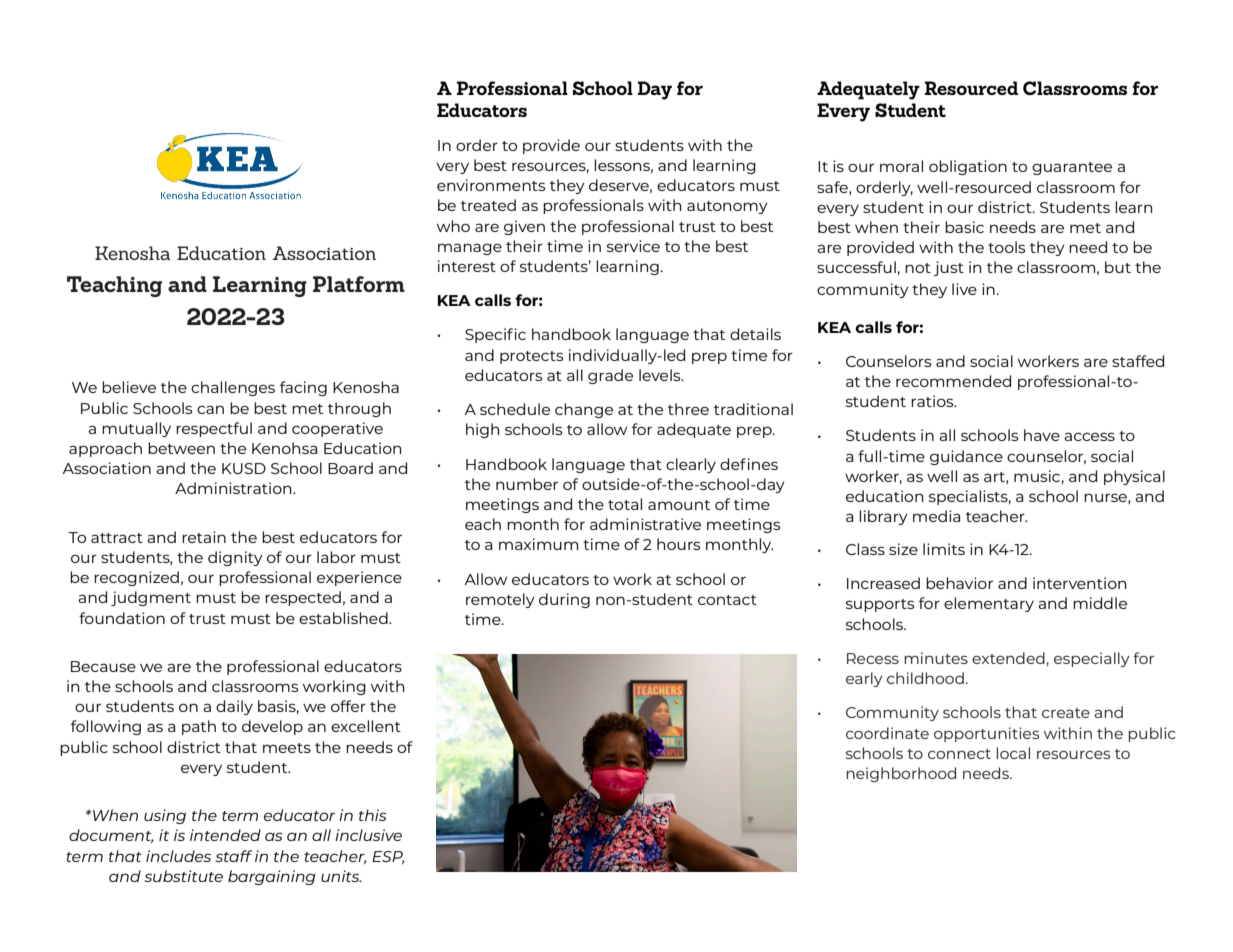 The height and width of the image is (952, 1233). What do you see at coordinates (368, 835) in the image?
I see `inclusive` at bounding box center [368, 835].
